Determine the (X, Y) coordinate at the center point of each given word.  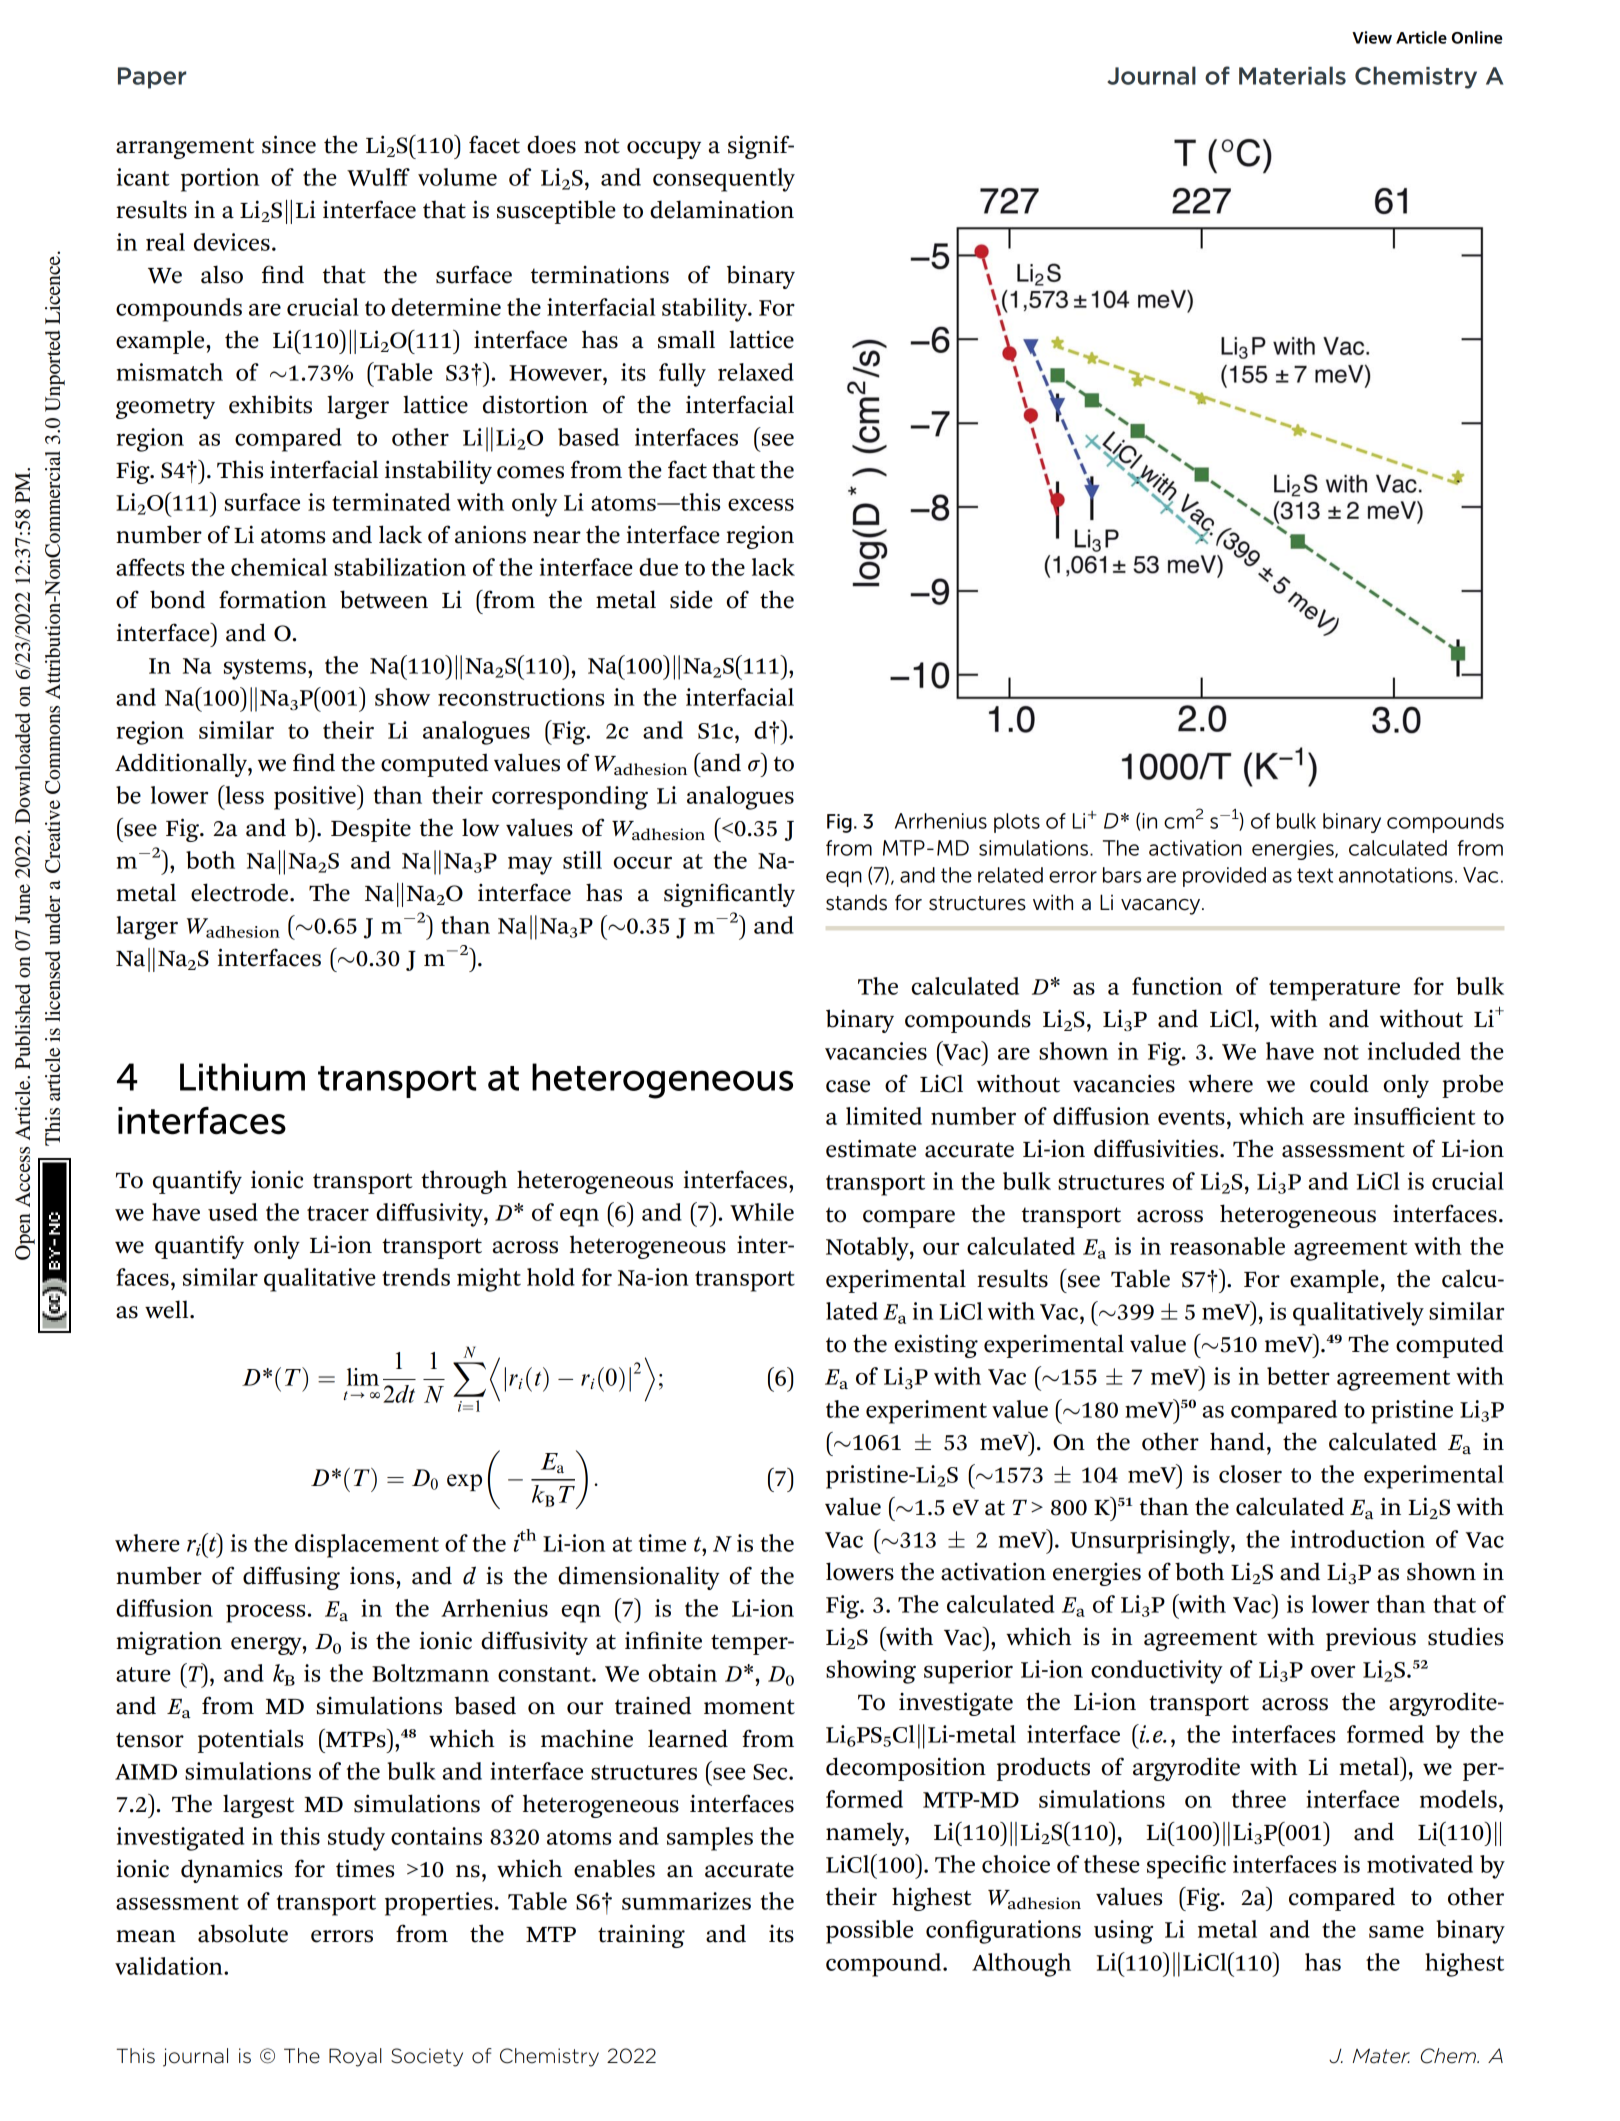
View (1372, 37)
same (1396, 1931)
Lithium (242, 1077)
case (848, 1086)
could (1339, 1083)
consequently (724, 180)
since (289, 144)
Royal (355, 2057)
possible (869, 1932)
